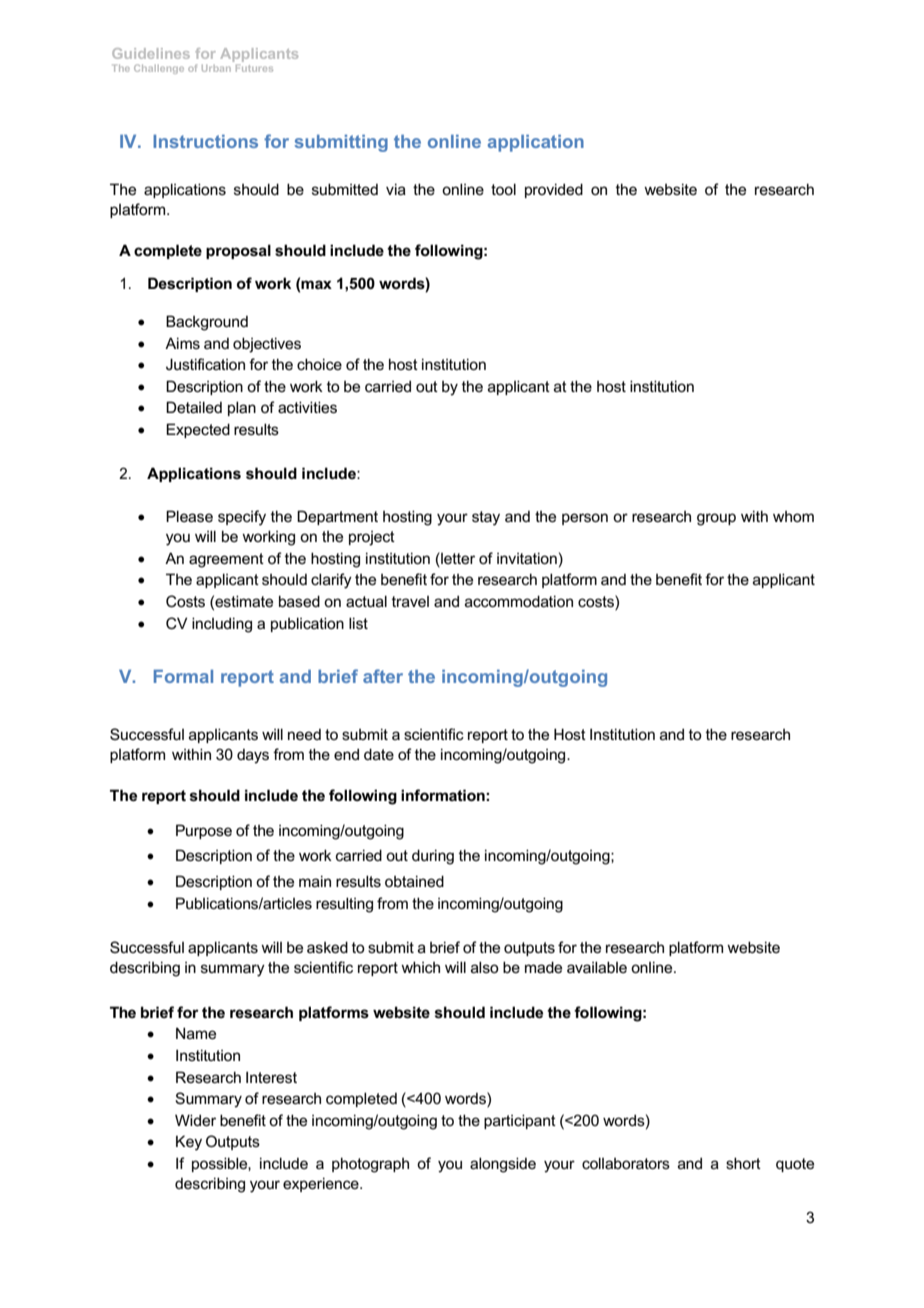  What do you see at coordinates (503, 189) in the screenshot?
I see `tool` at bounding box center [503, 189].
